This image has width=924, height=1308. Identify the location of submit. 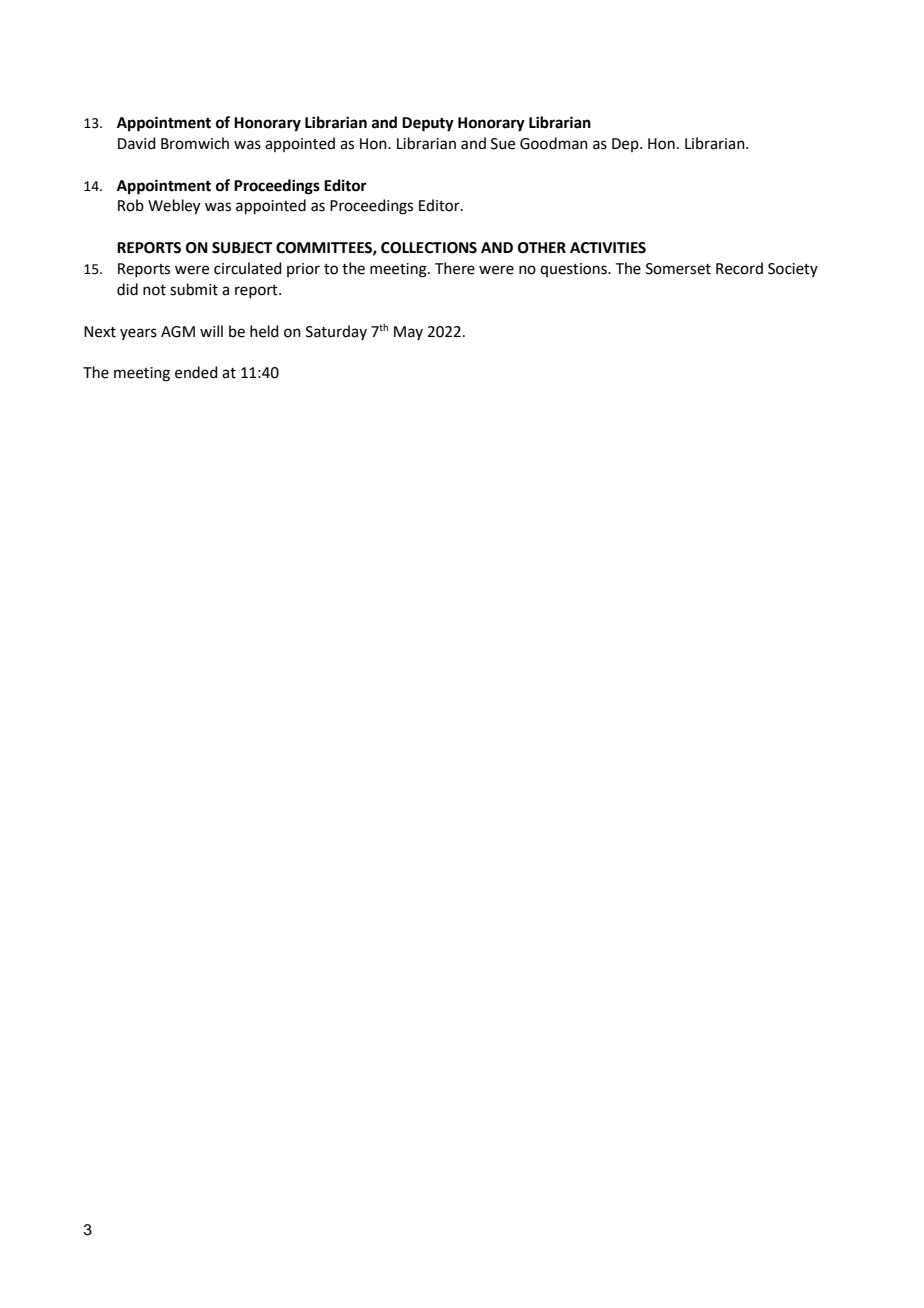
(194, 289).
